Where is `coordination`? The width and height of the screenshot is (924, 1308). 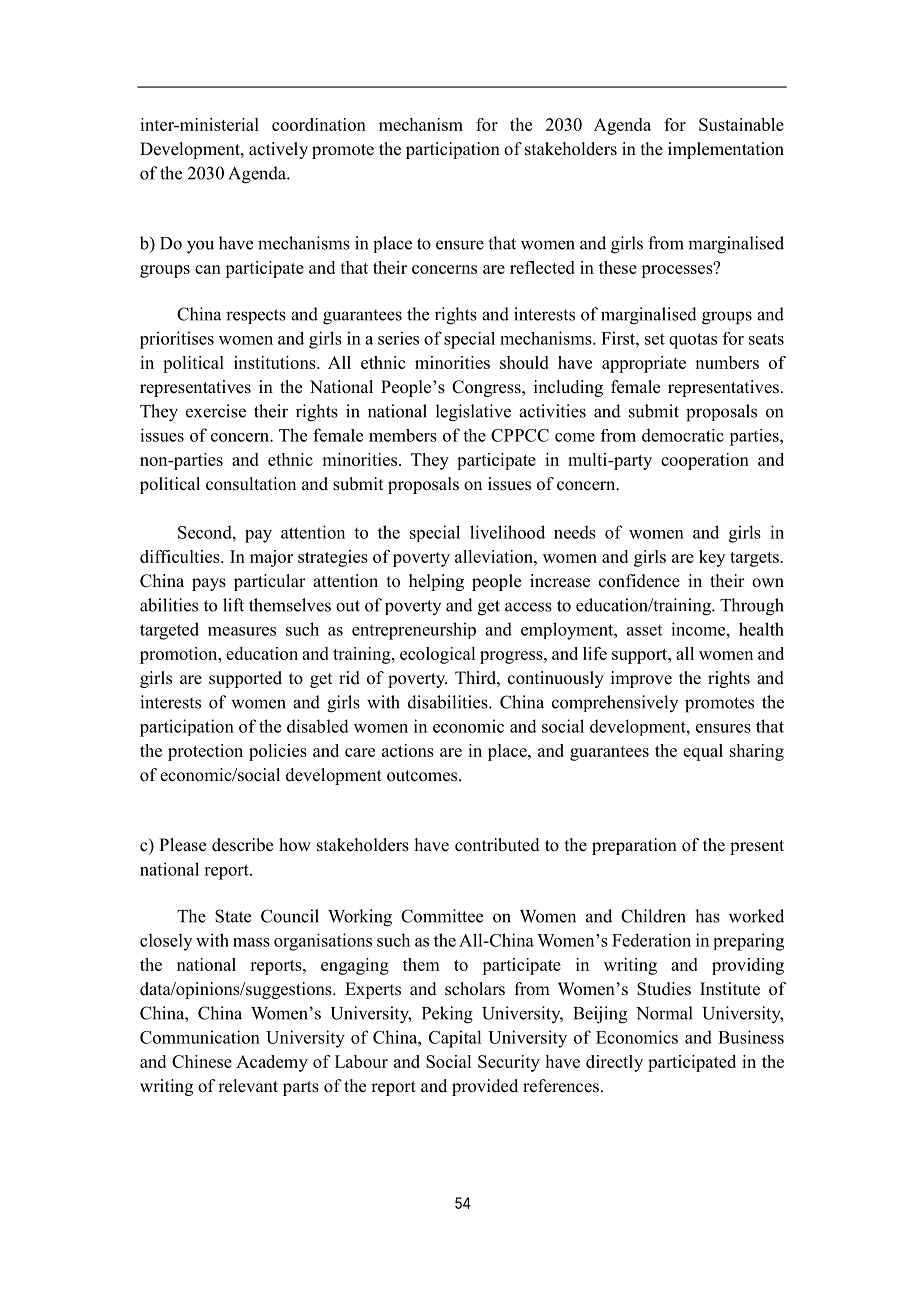
coordination is located at coordinates (319, 124).
